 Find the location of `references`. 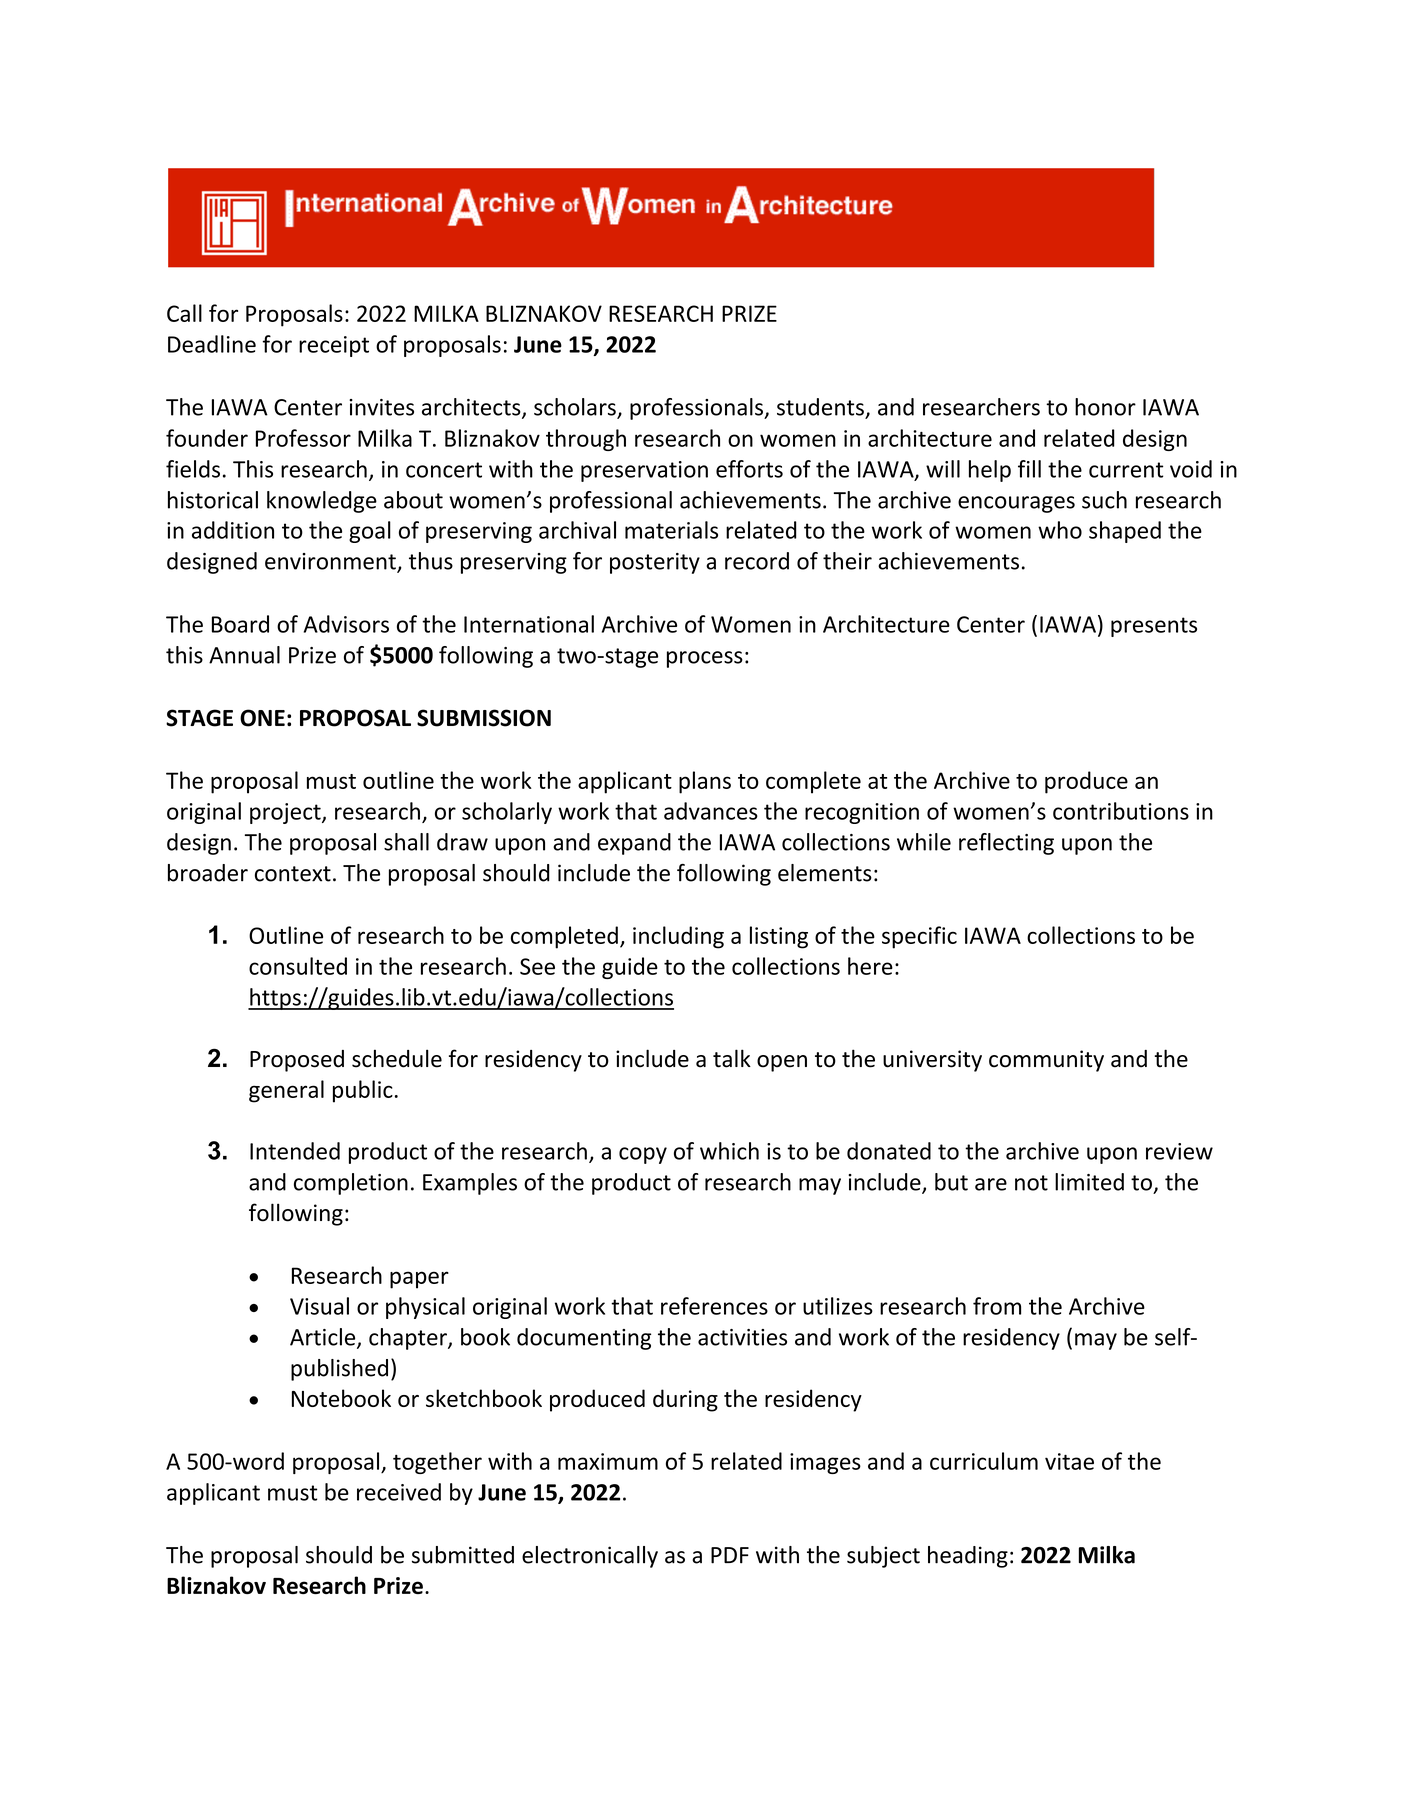

references is located at coordinates (714, 1306).
